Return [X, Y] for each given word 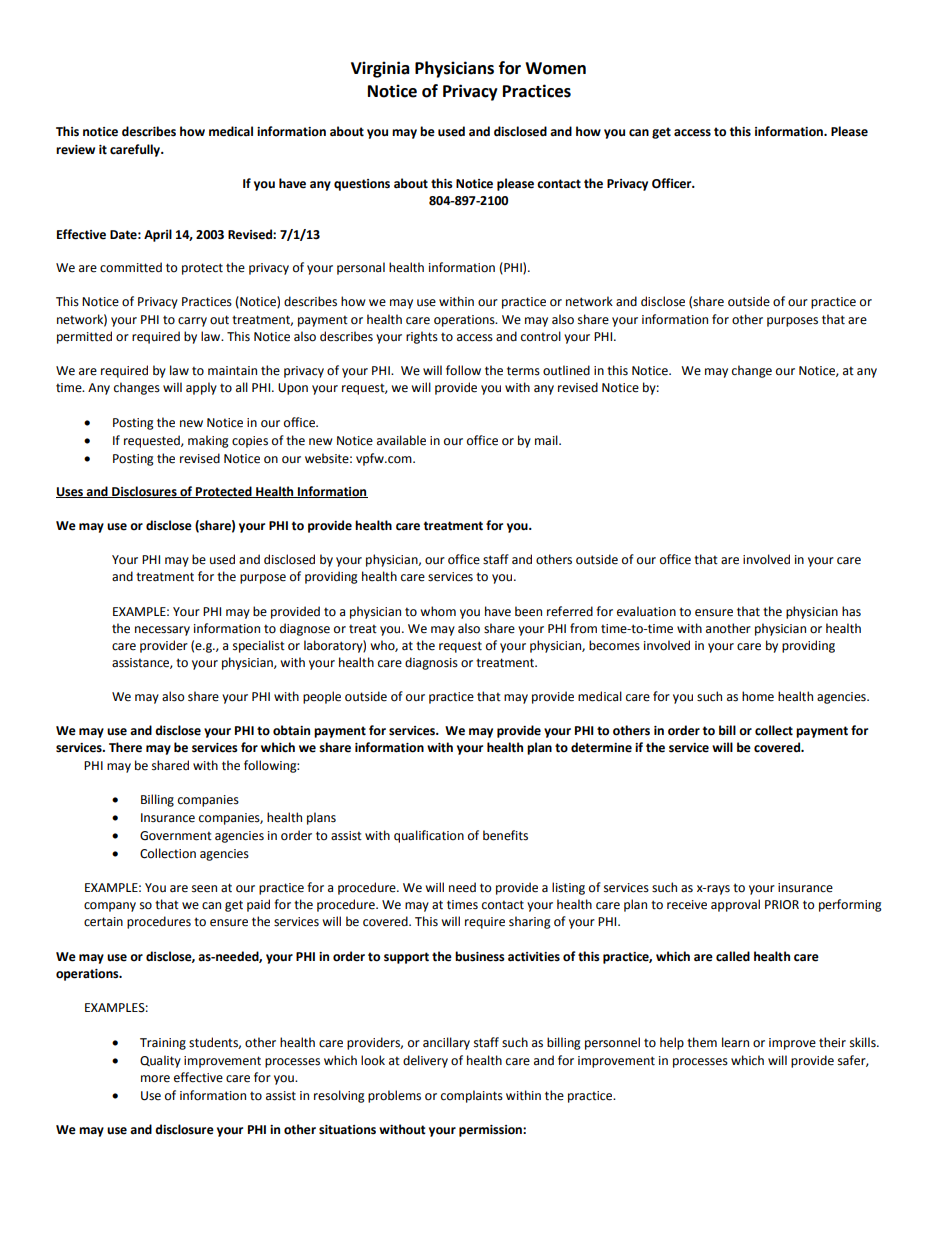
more [155, 1079]
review [75, 150]
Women [555, 68]
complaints [472, 1096]
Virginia [380, 69]
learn [735, 1042]
